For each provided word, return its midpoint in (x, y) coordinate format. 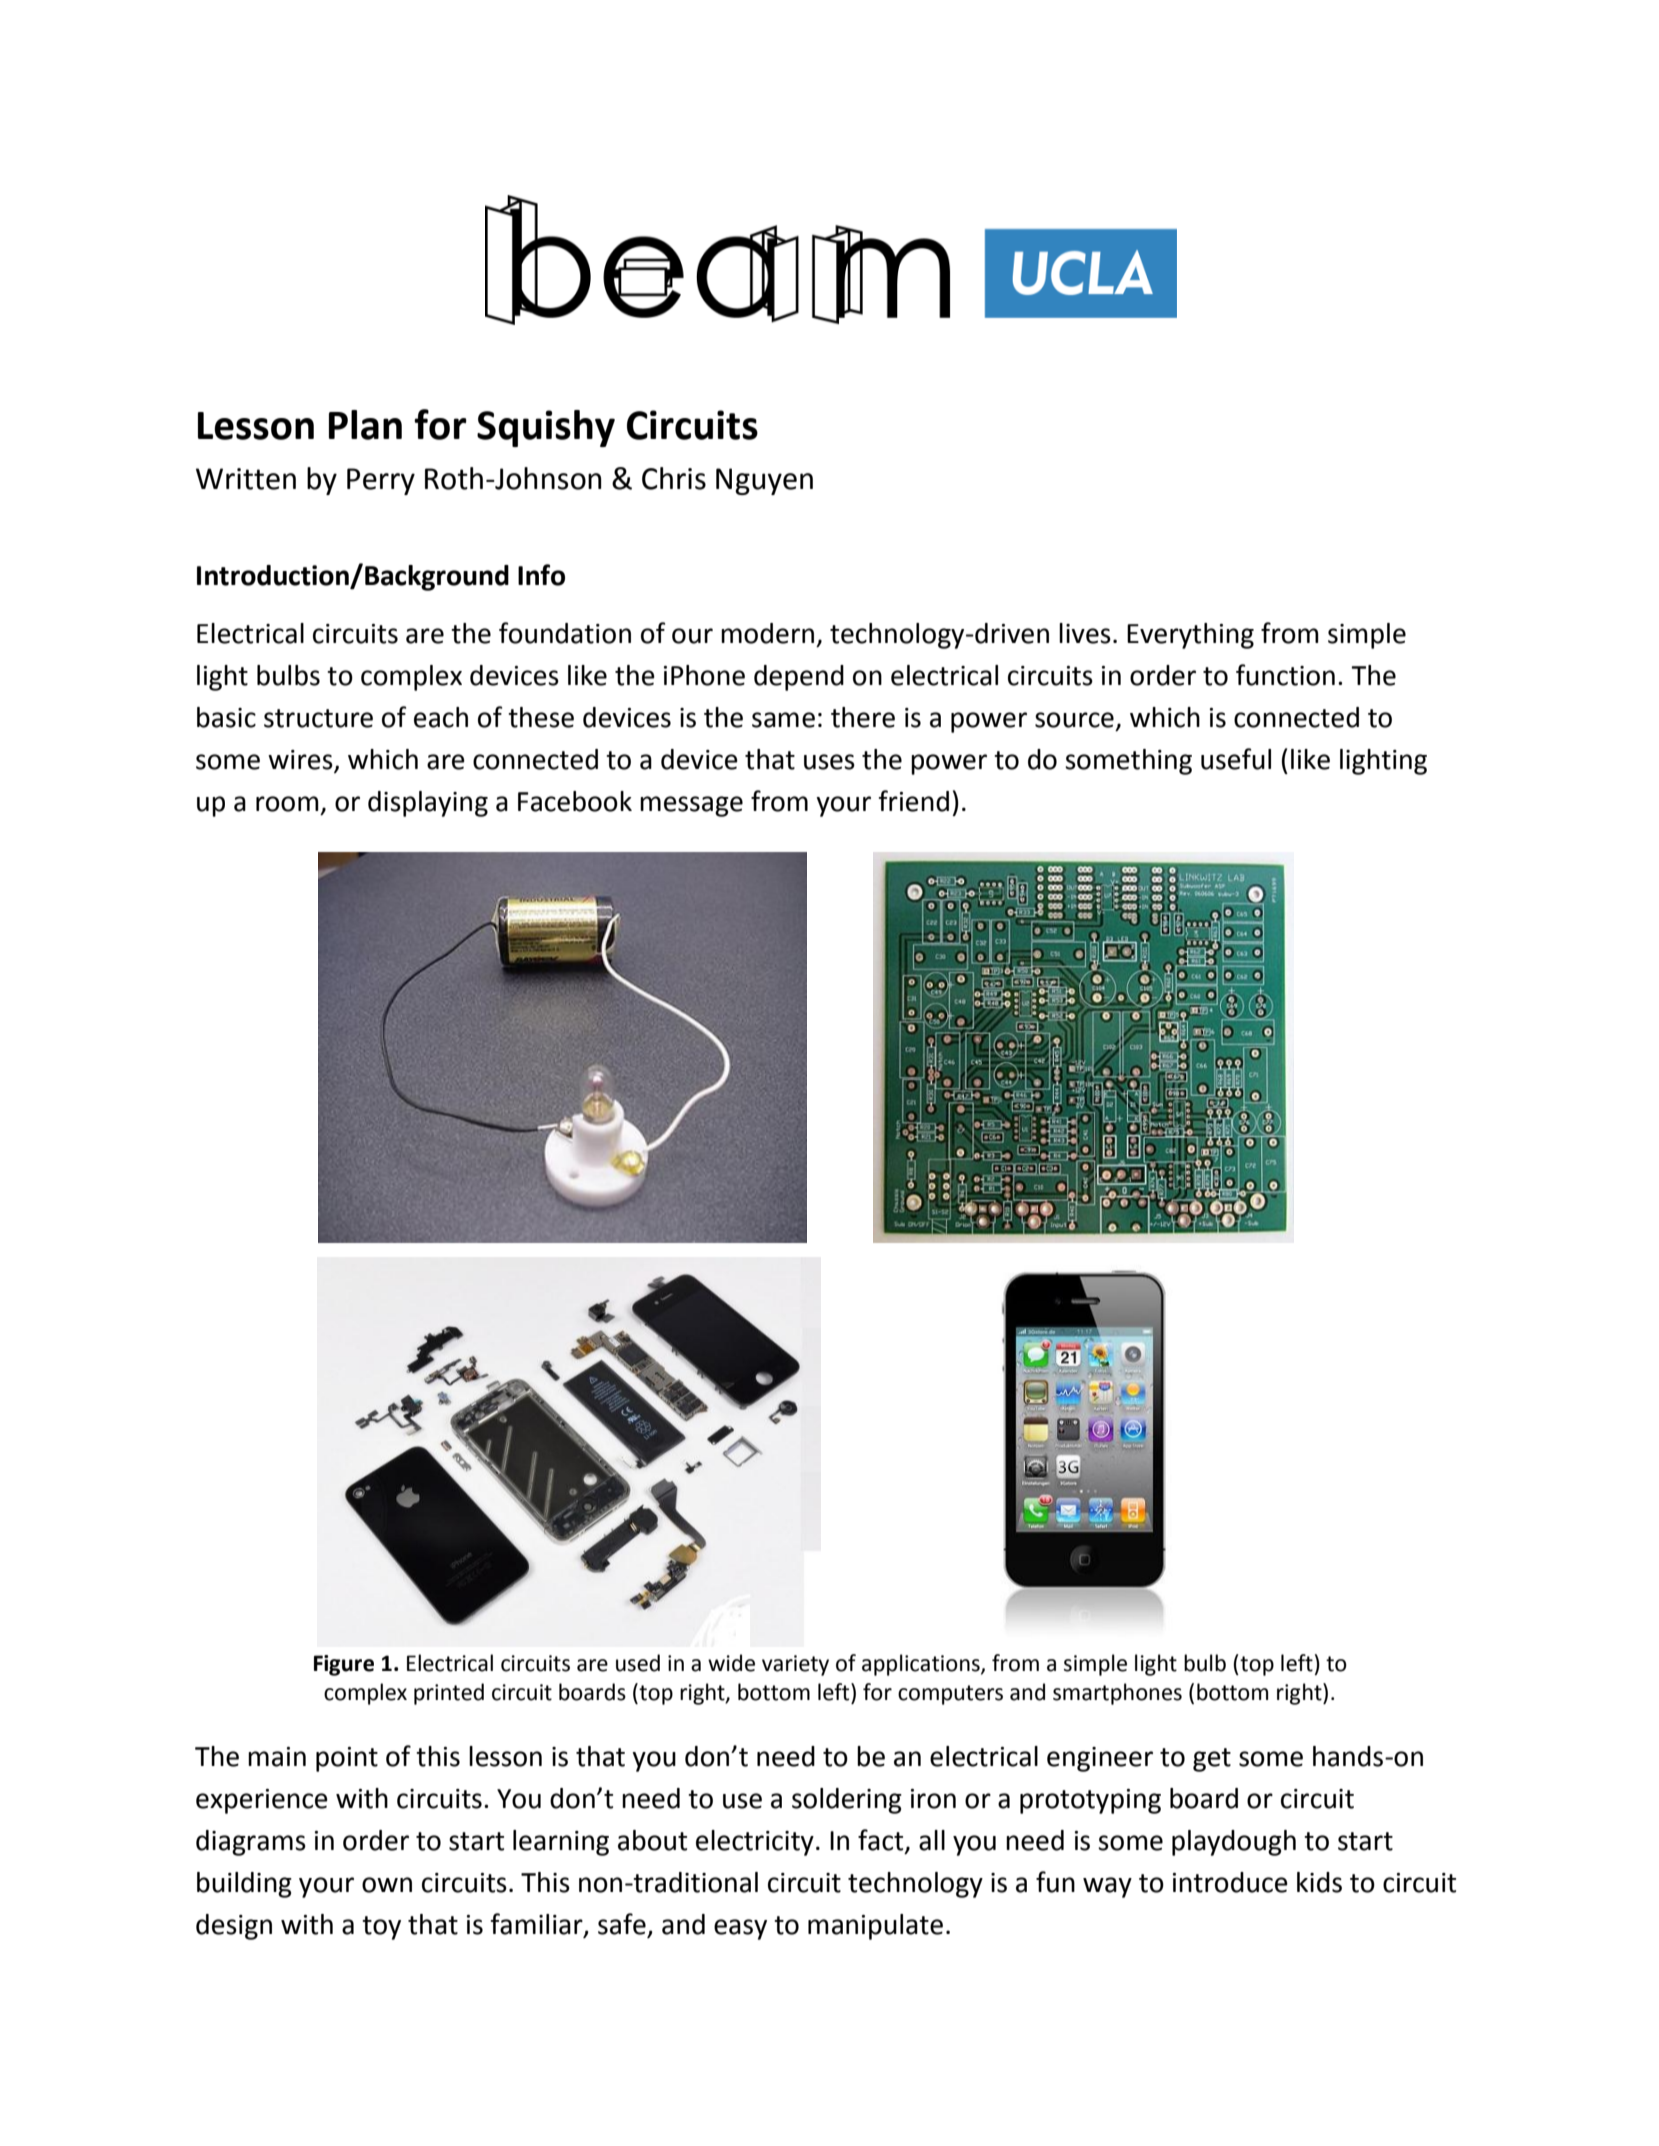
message (691, 806)
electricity (755, 1843)
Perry (381, 481)
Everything (1190, 636)
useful (1236, 759)
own (387, 1885)
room (287, 804)
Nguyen (764, 481)
